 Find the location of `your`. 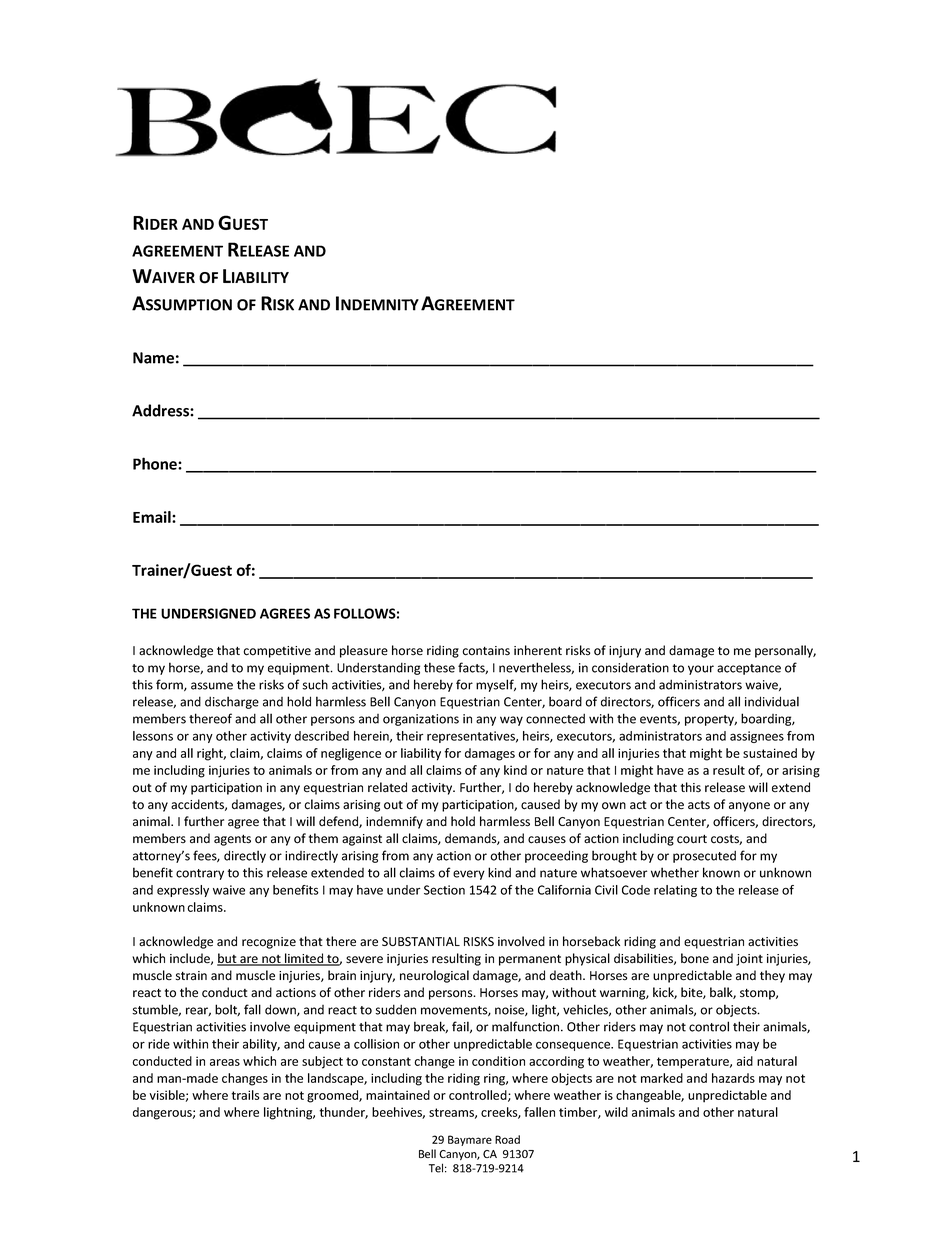

your is located at coordinates (701, 670).
